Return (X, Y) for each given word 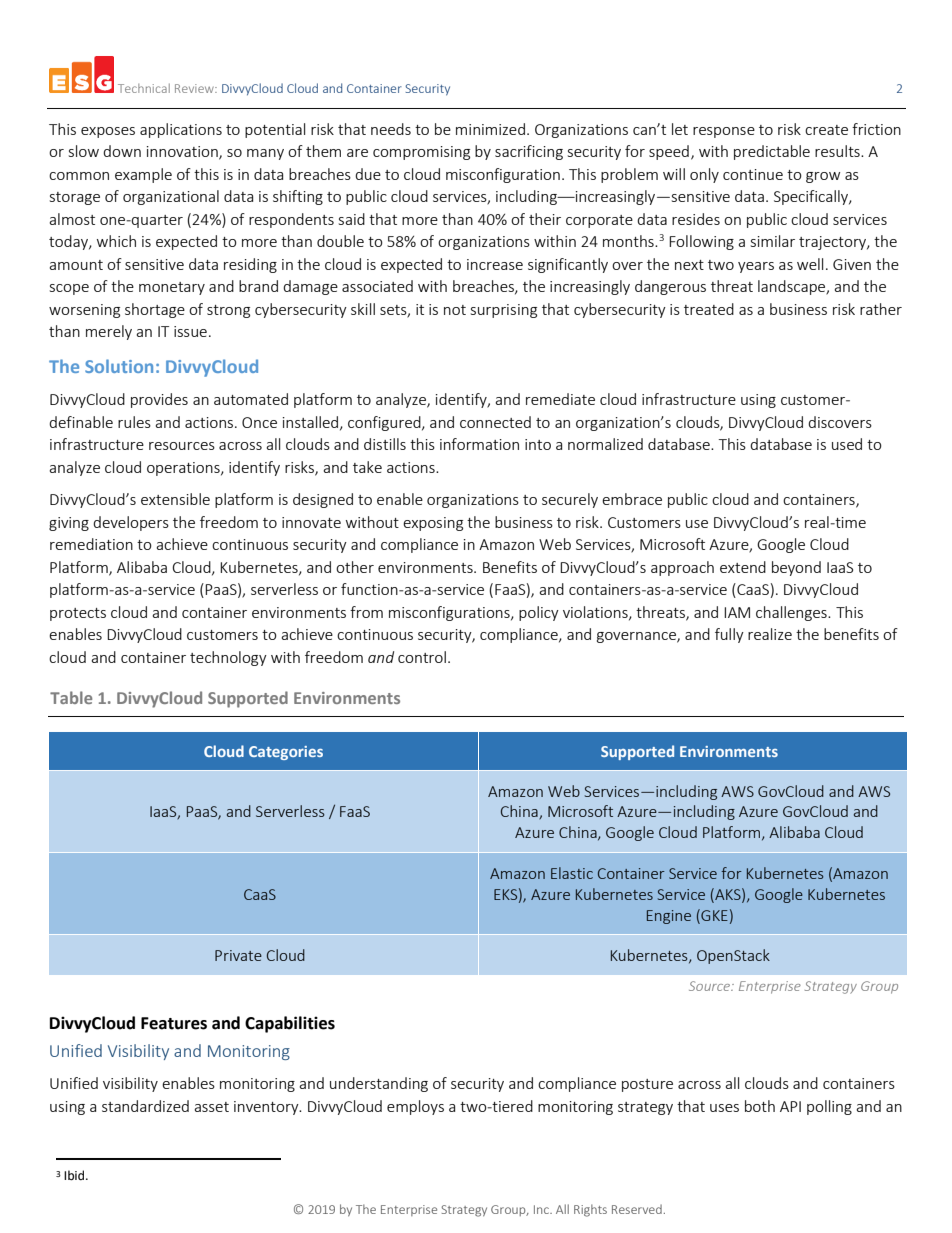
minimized (490, 129)
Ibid (75, 1175)
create (826, 130)
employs (415, 1107)
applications (181, 130)
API (790, 1106)
